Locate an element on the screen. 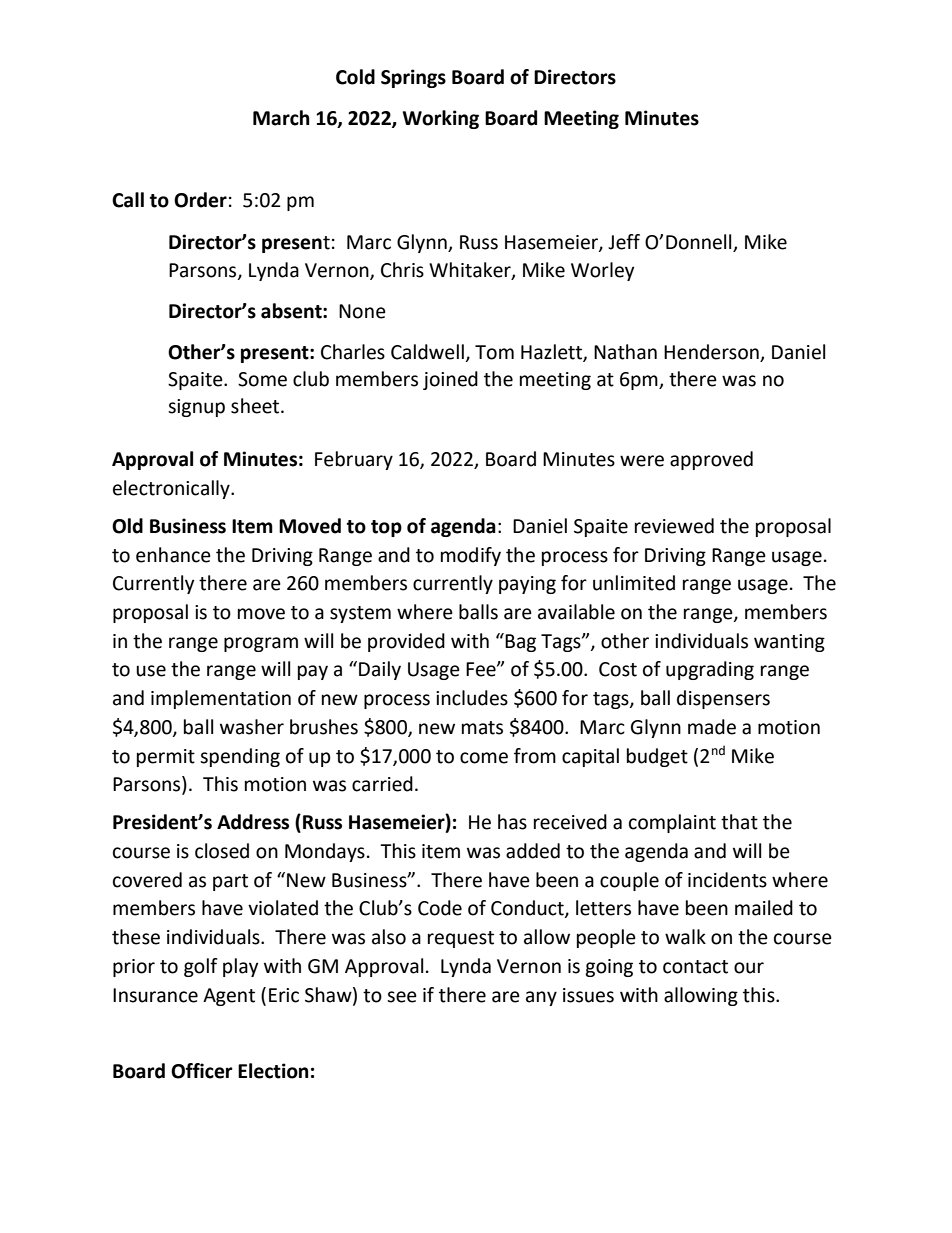  approved is located at coordinates (711, 460).
